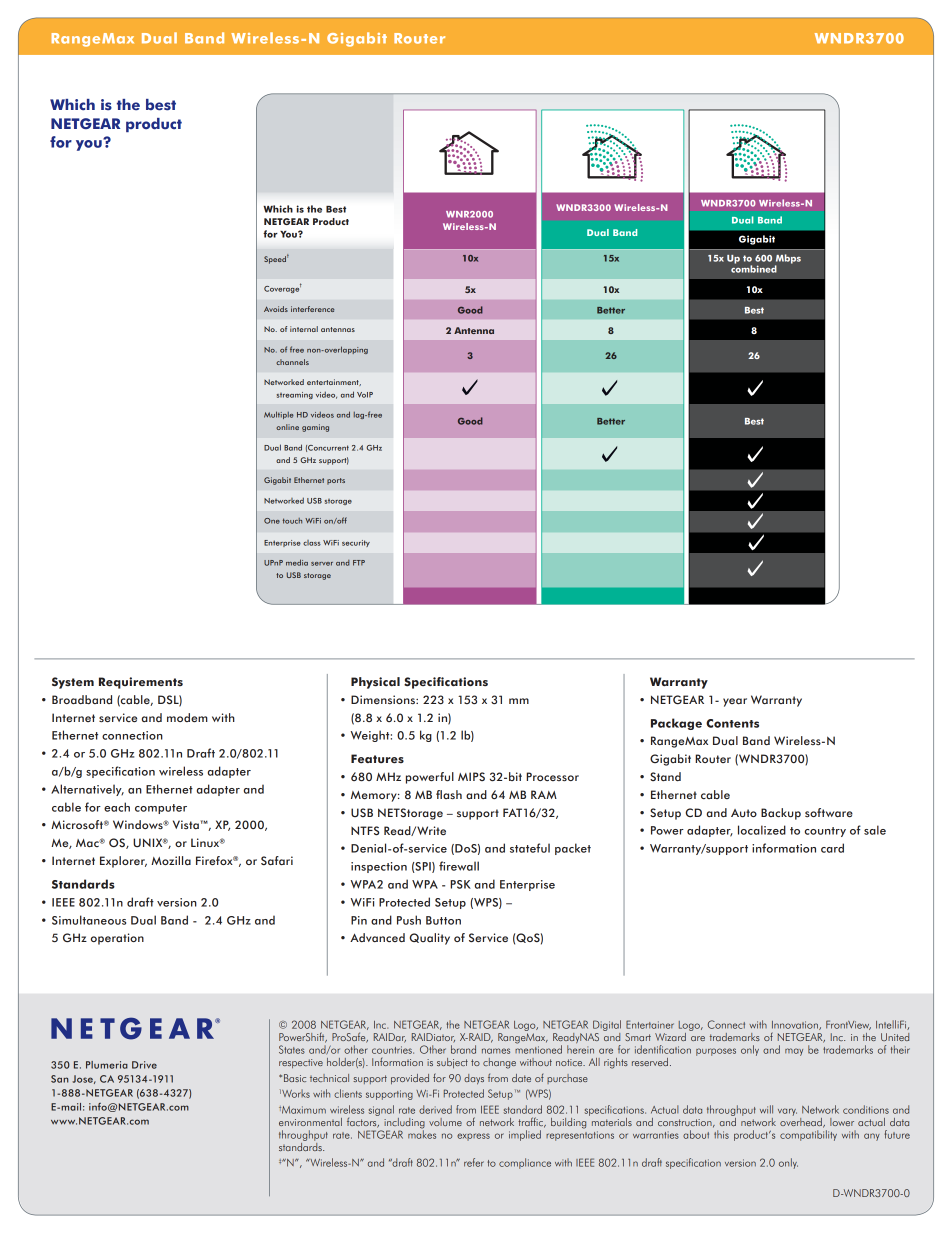 This screenshot has width=952, height=1233. What do you see at coordinates (732, 723) in the screenshot?
I see `Contents` at bounding box center [732, 723].
